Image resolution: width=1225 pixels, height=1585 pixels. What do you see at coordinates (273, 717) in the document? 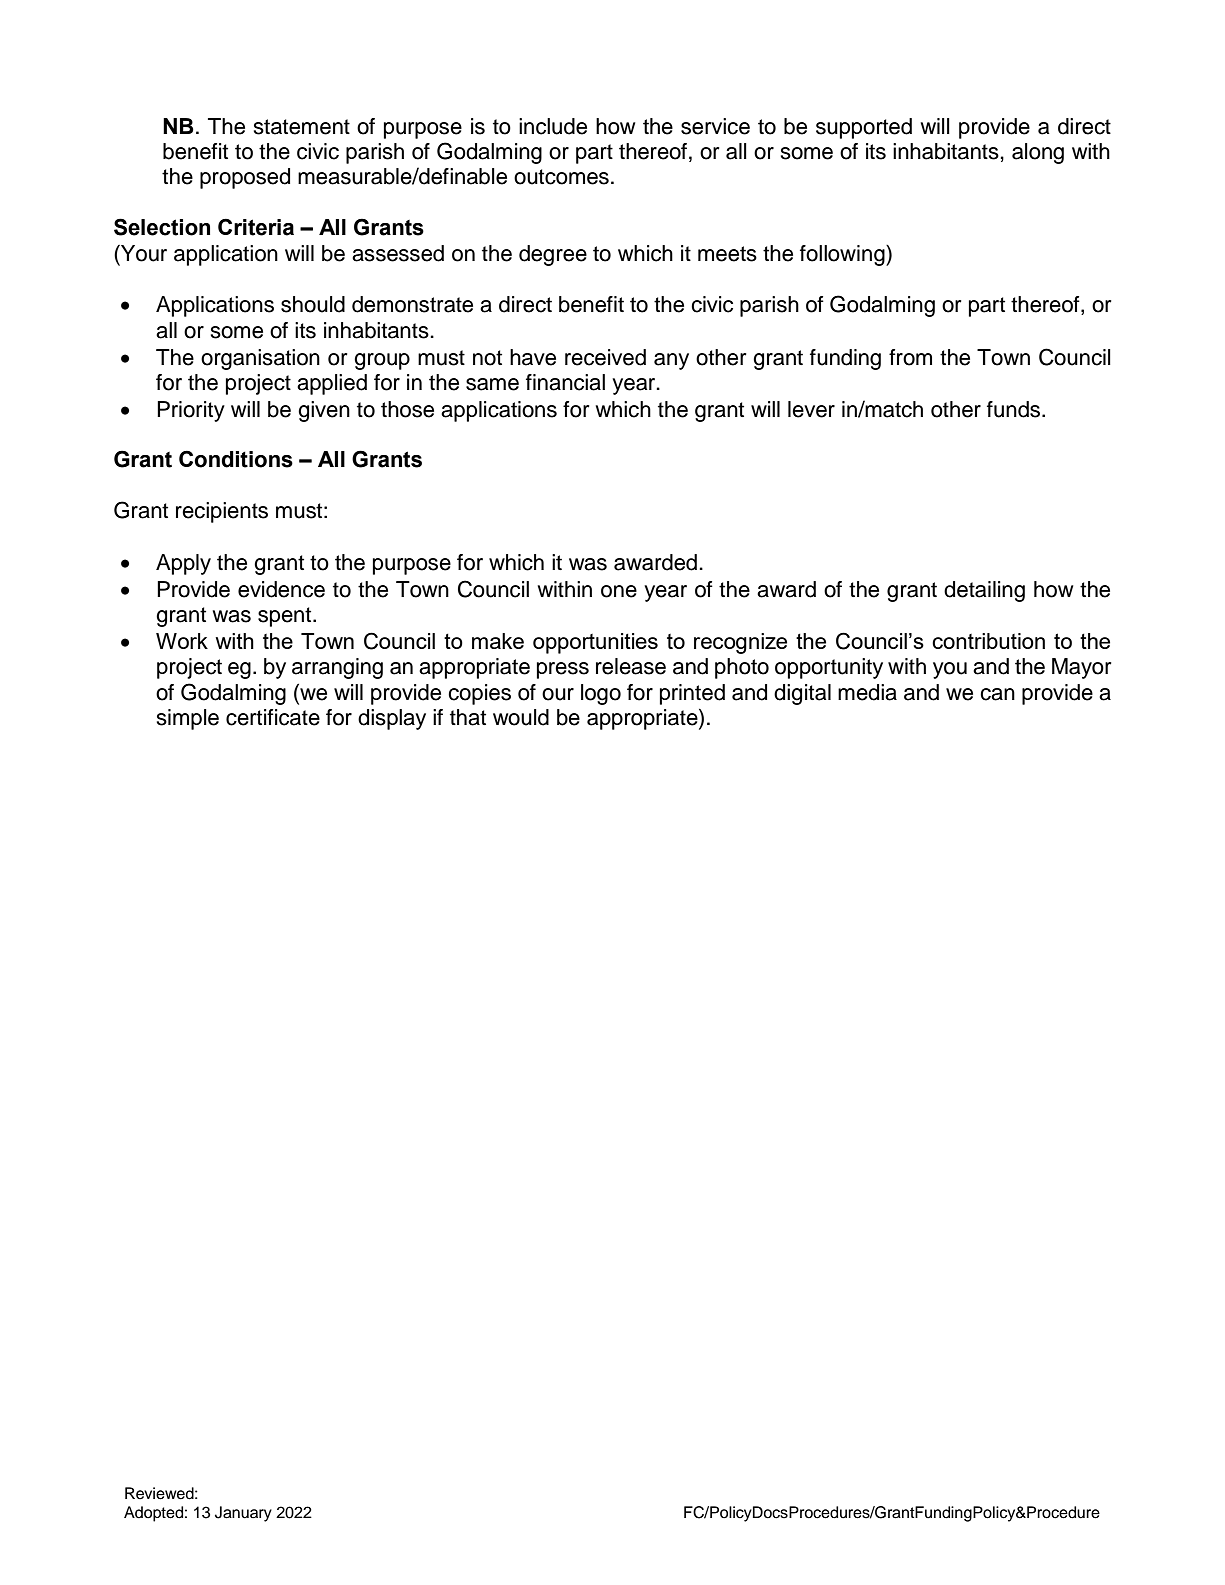
I see `certificate` at bounding box center [273, 717].
